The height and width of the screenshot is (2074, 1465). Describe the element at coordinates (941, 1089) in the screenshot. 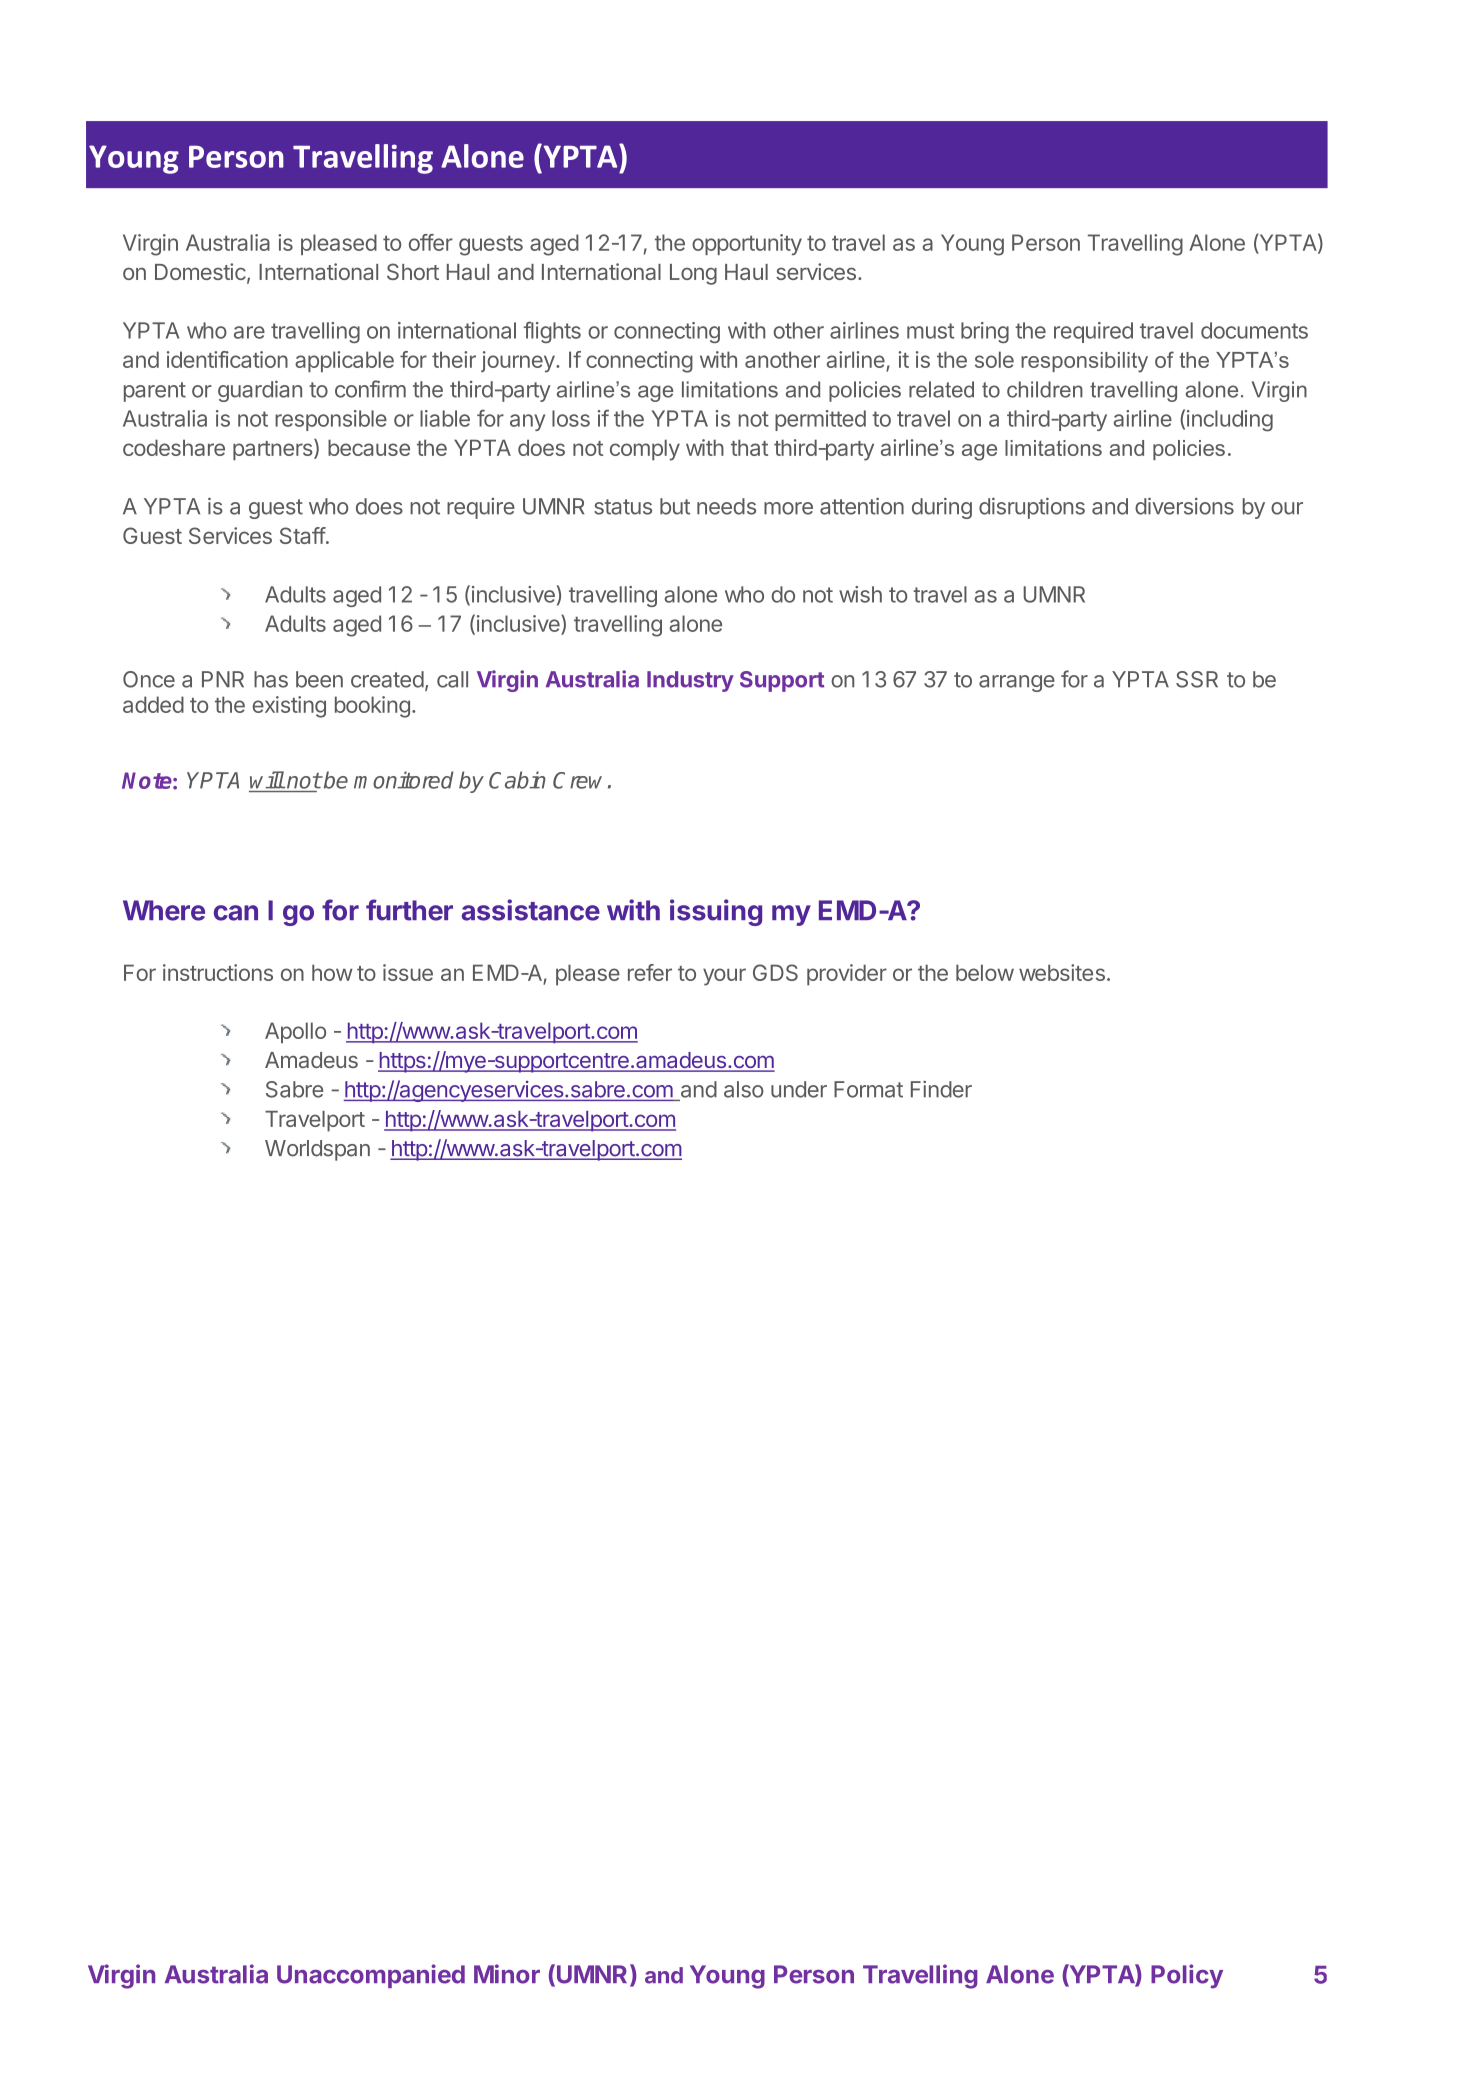

I see `Finder` at that location.
